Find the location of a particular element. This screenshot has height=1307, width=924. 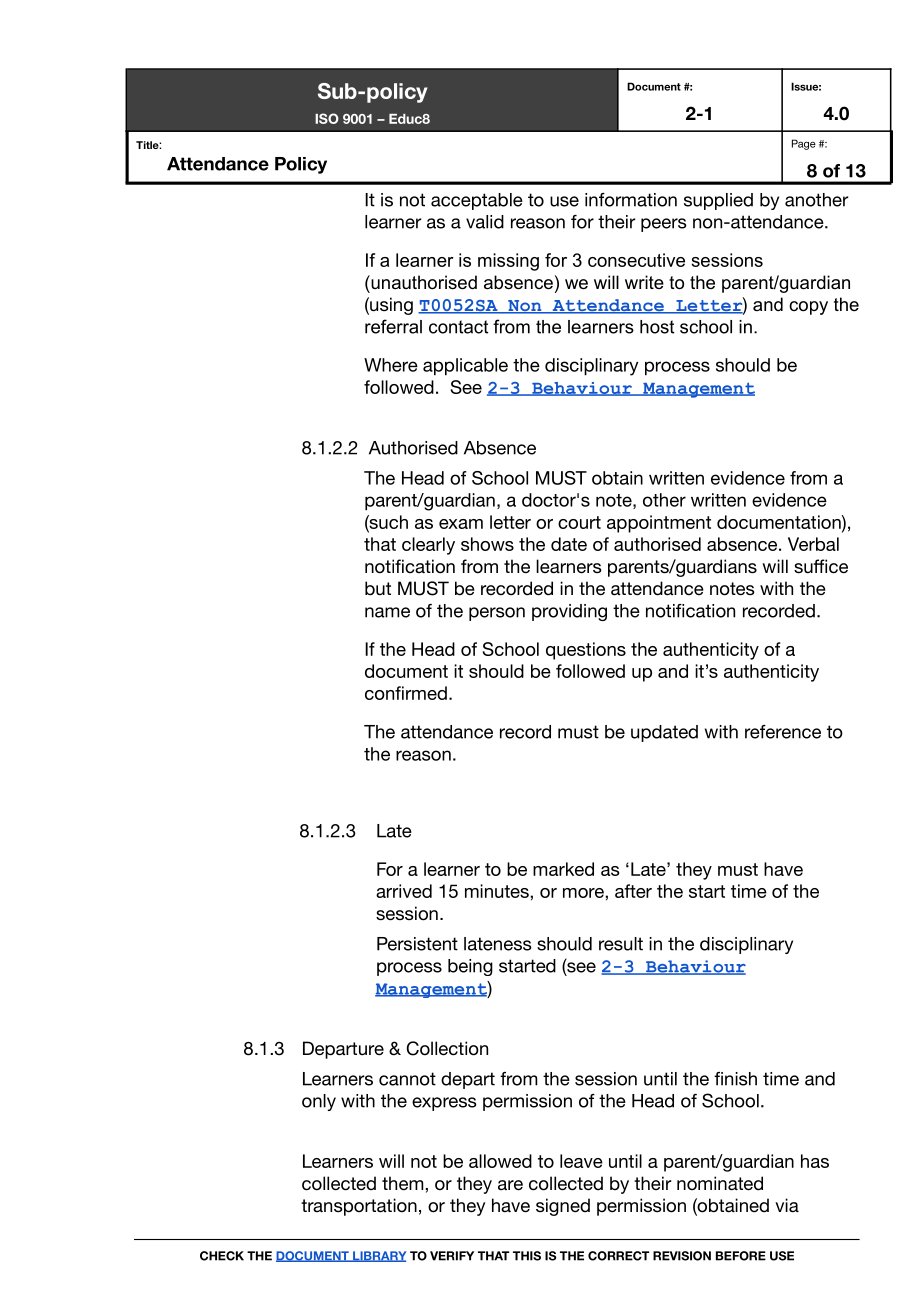

reference is located at coordinates (783, 732).
